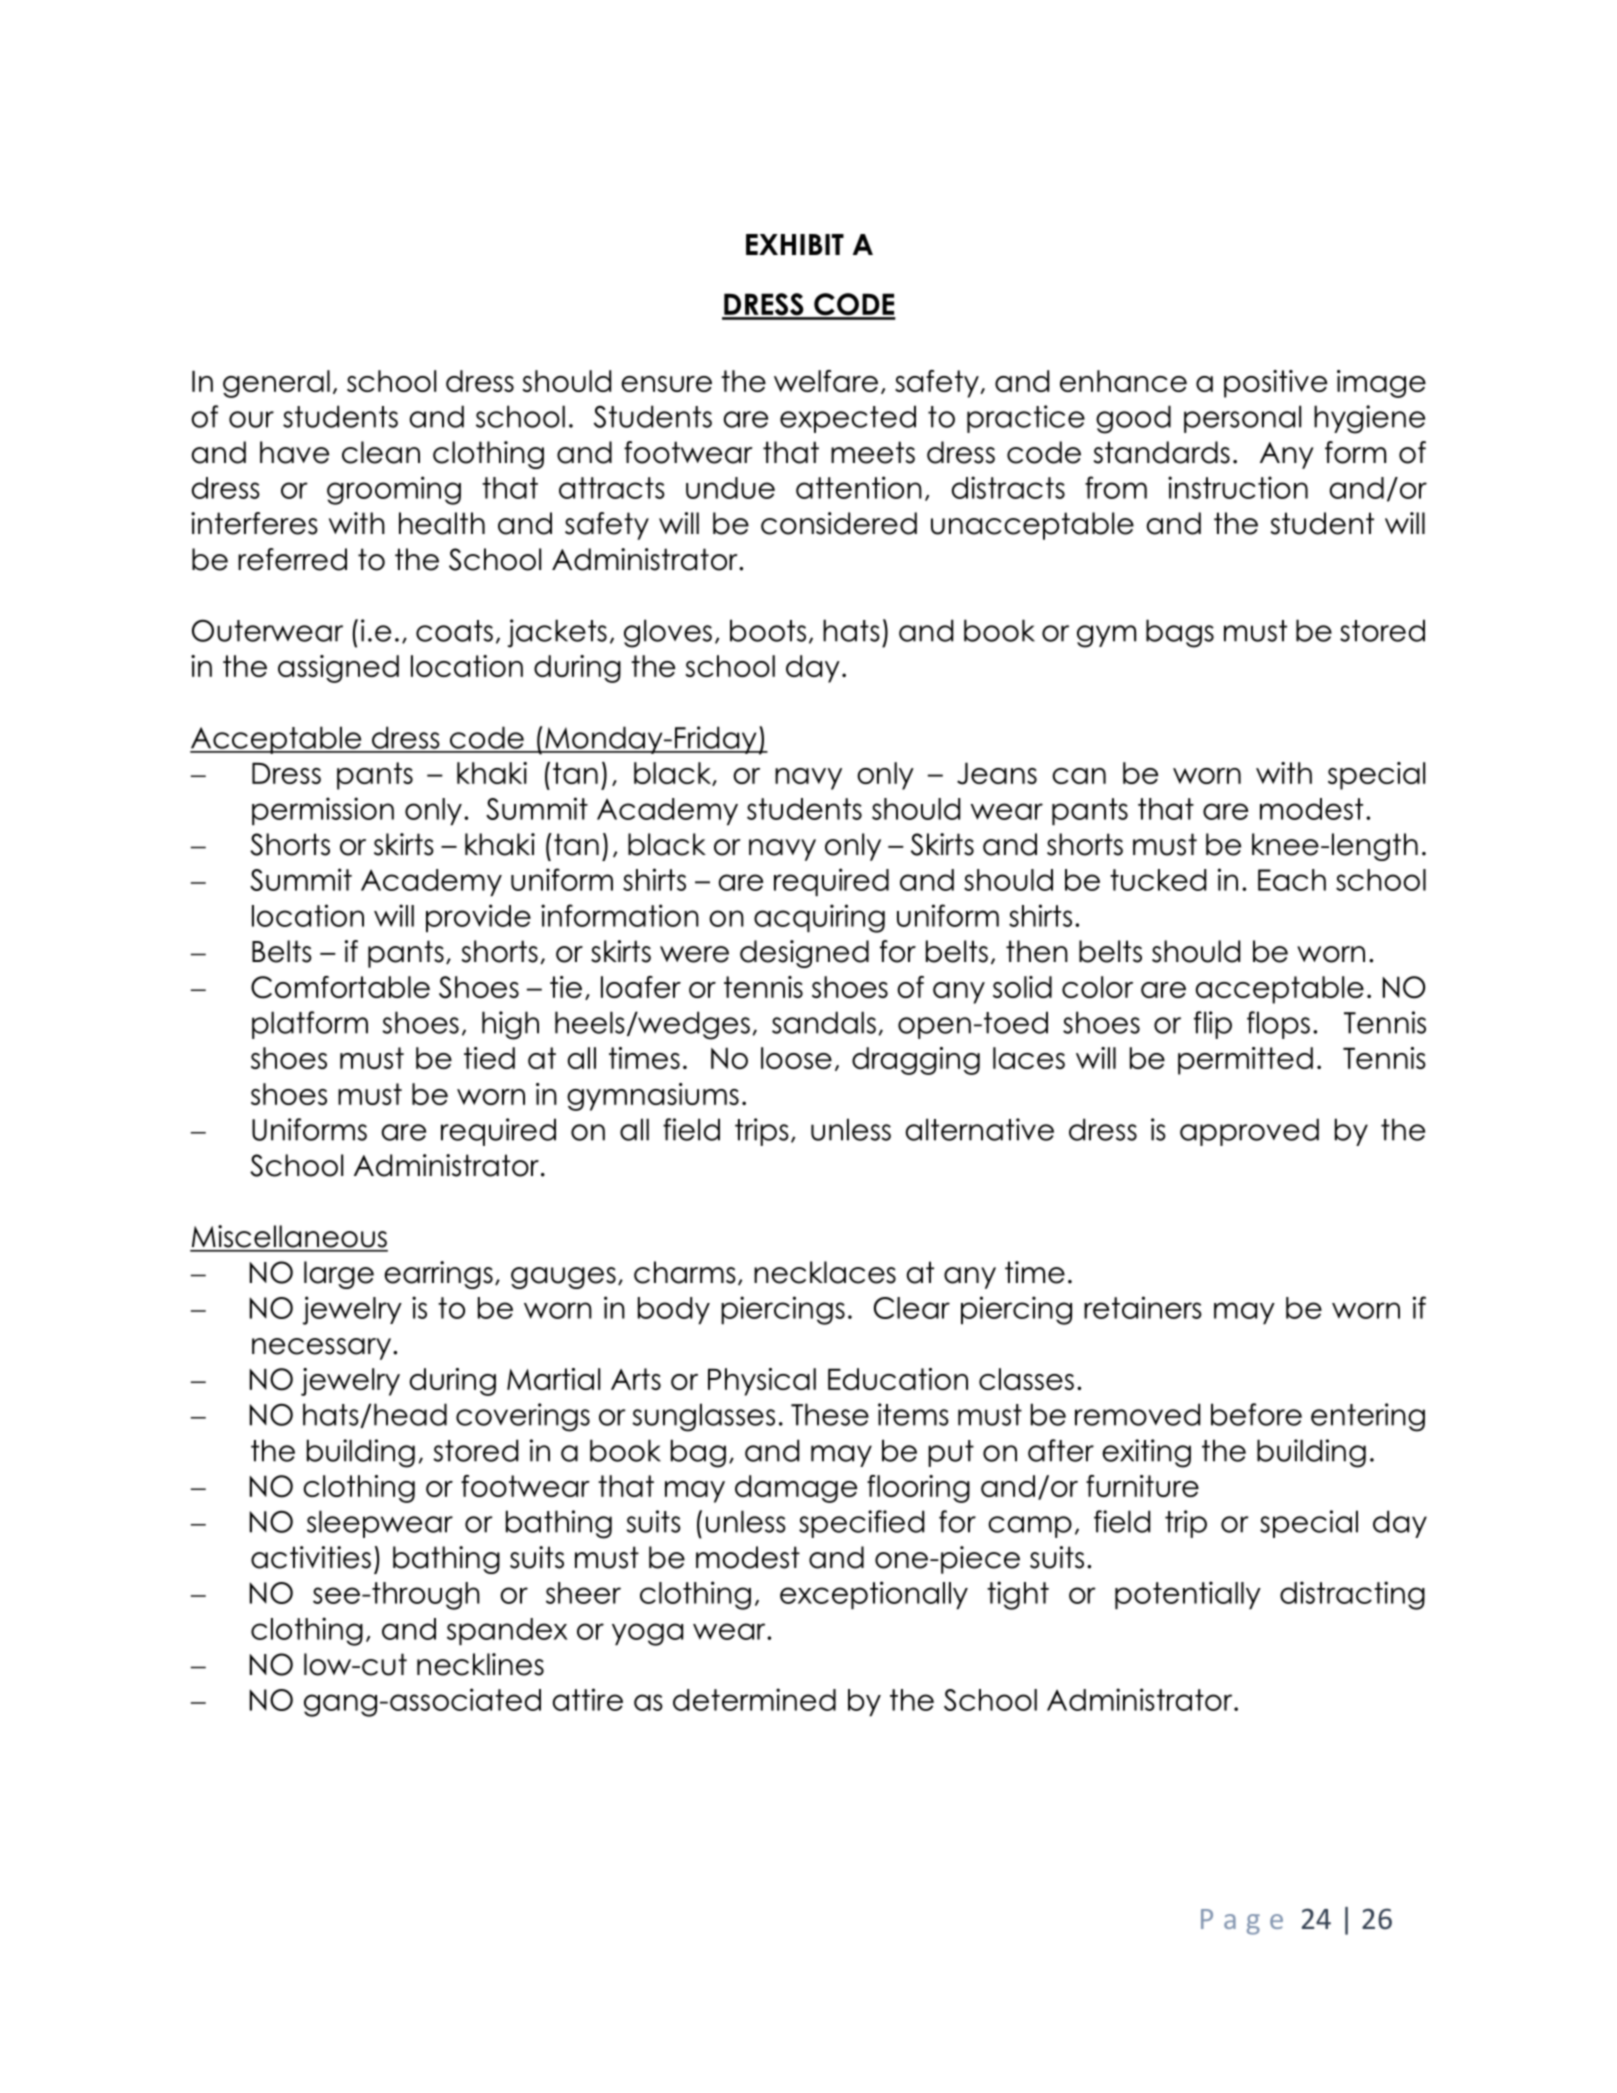 This page has width=1617, height=2093. I want to click on boots, so click(768, 630).
